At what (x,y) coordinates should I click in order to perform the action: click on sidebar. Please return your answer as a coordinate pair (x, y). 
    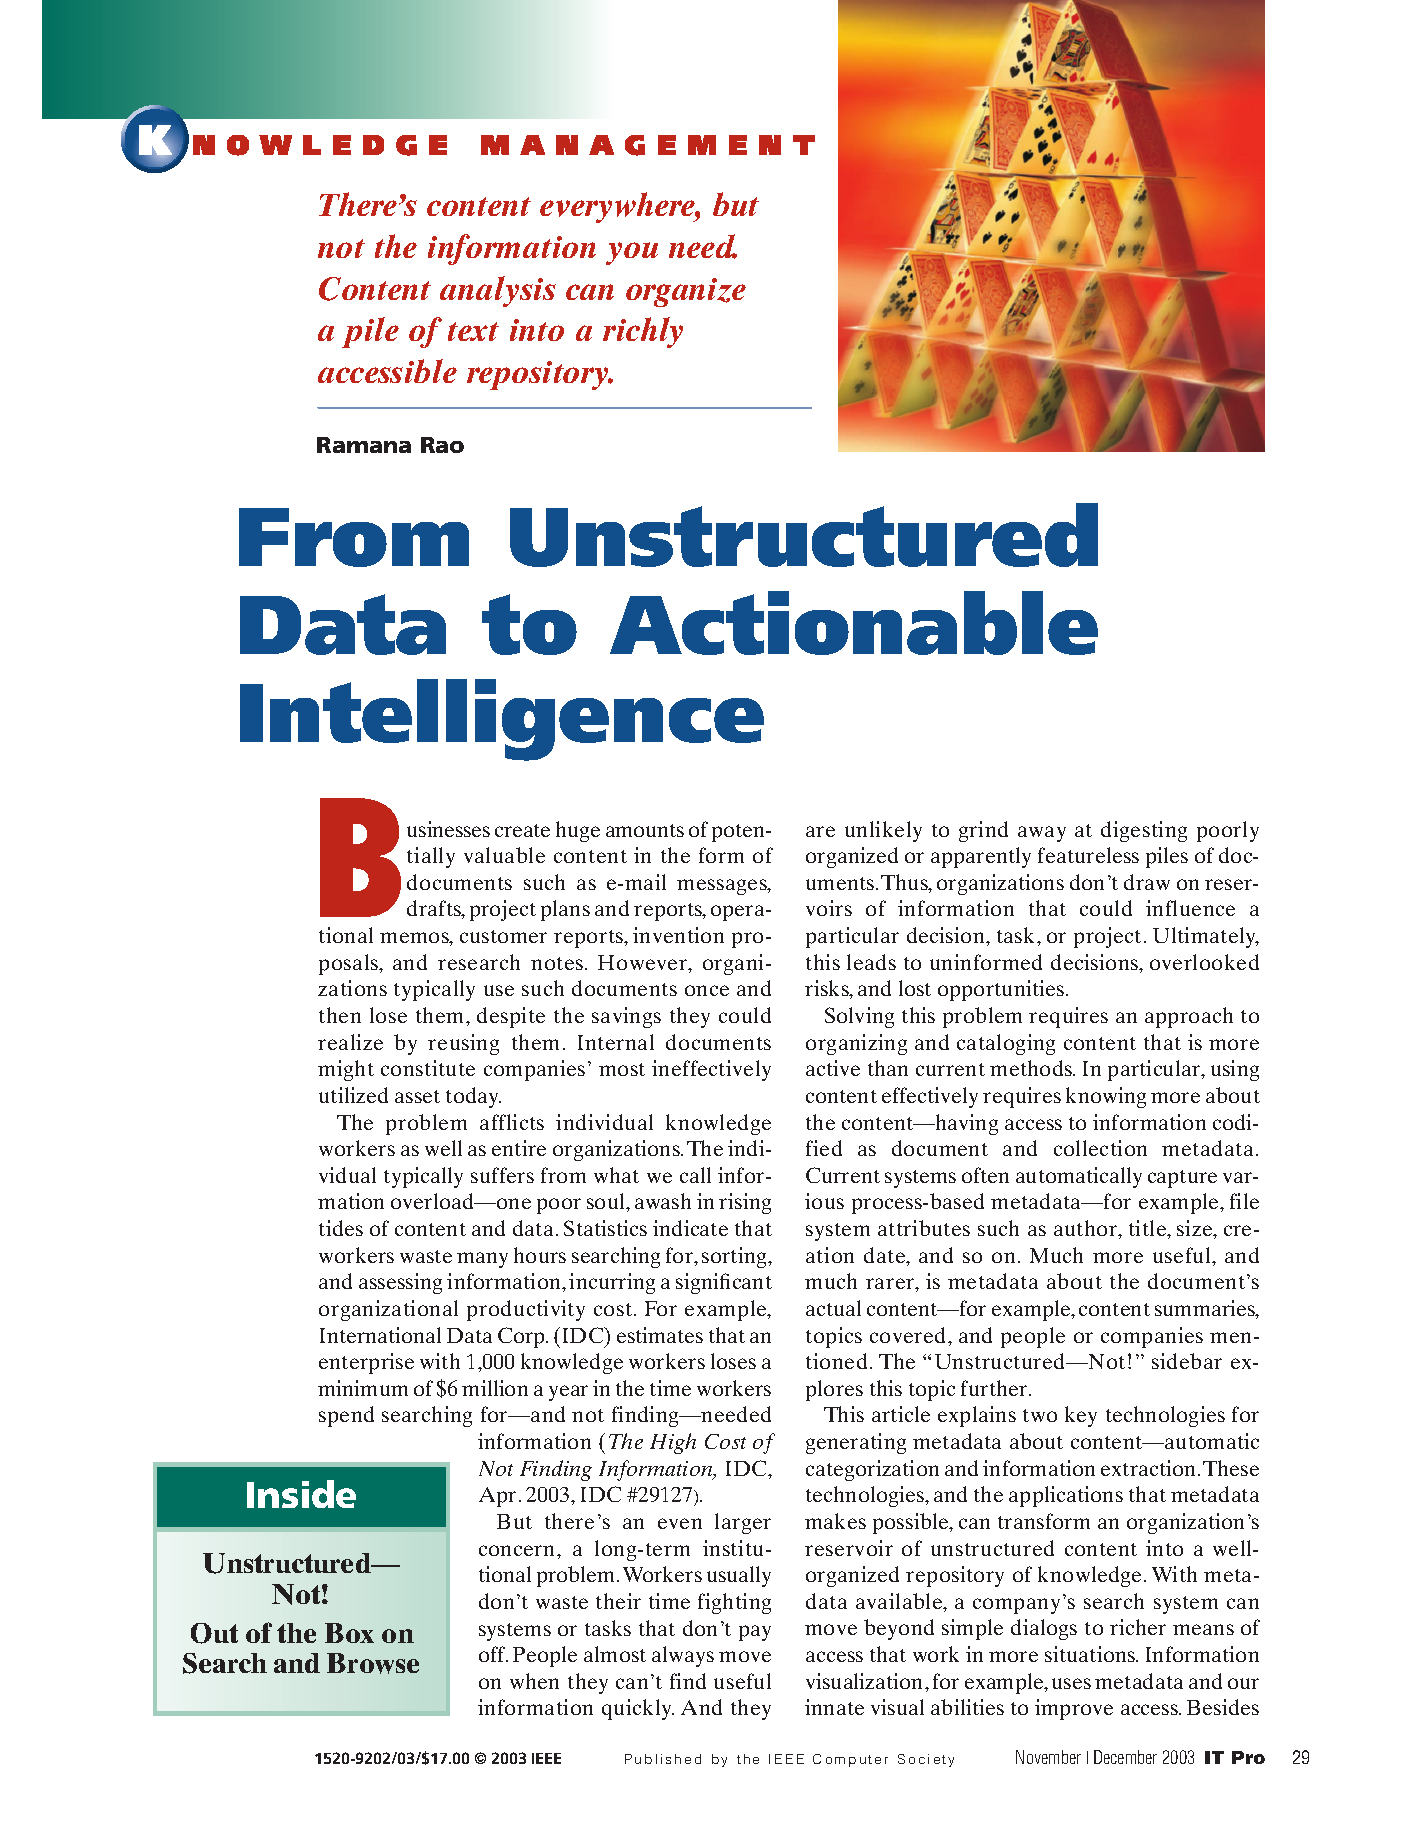
    Looking at the image, I should click on (1187, 1361).
